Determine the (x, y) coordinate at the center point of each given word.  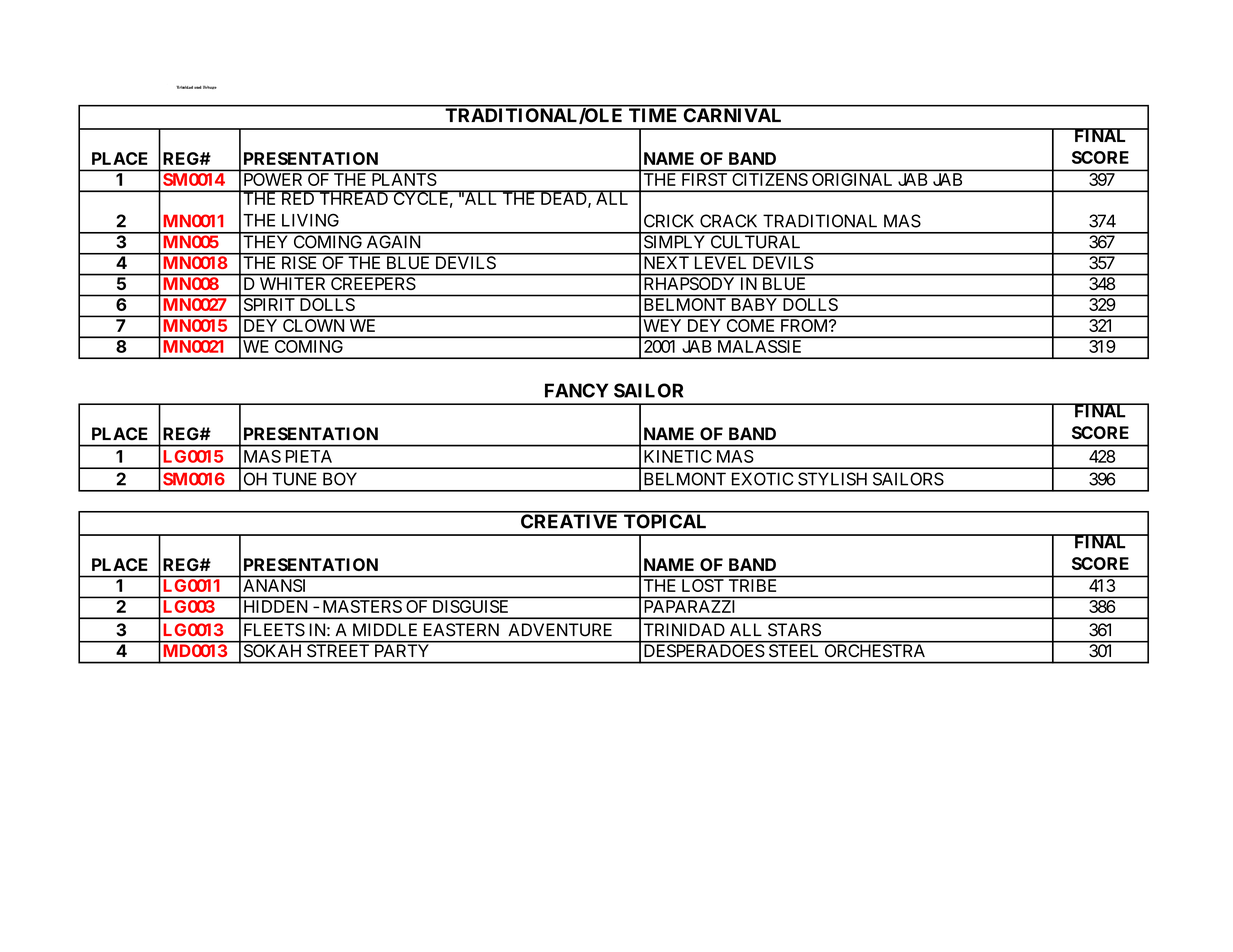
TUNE (294, 479)
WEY (662, 325)
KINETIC (678, 456)
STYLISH (832, 479)
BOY (340, 479)
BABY (754, 304)
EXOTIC (762, 479)
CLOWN (313, 325)
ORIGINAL (852, 179)
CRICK (669, 221)
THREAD (353, 198)
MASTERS (362, 606)
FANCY (576, 390)
